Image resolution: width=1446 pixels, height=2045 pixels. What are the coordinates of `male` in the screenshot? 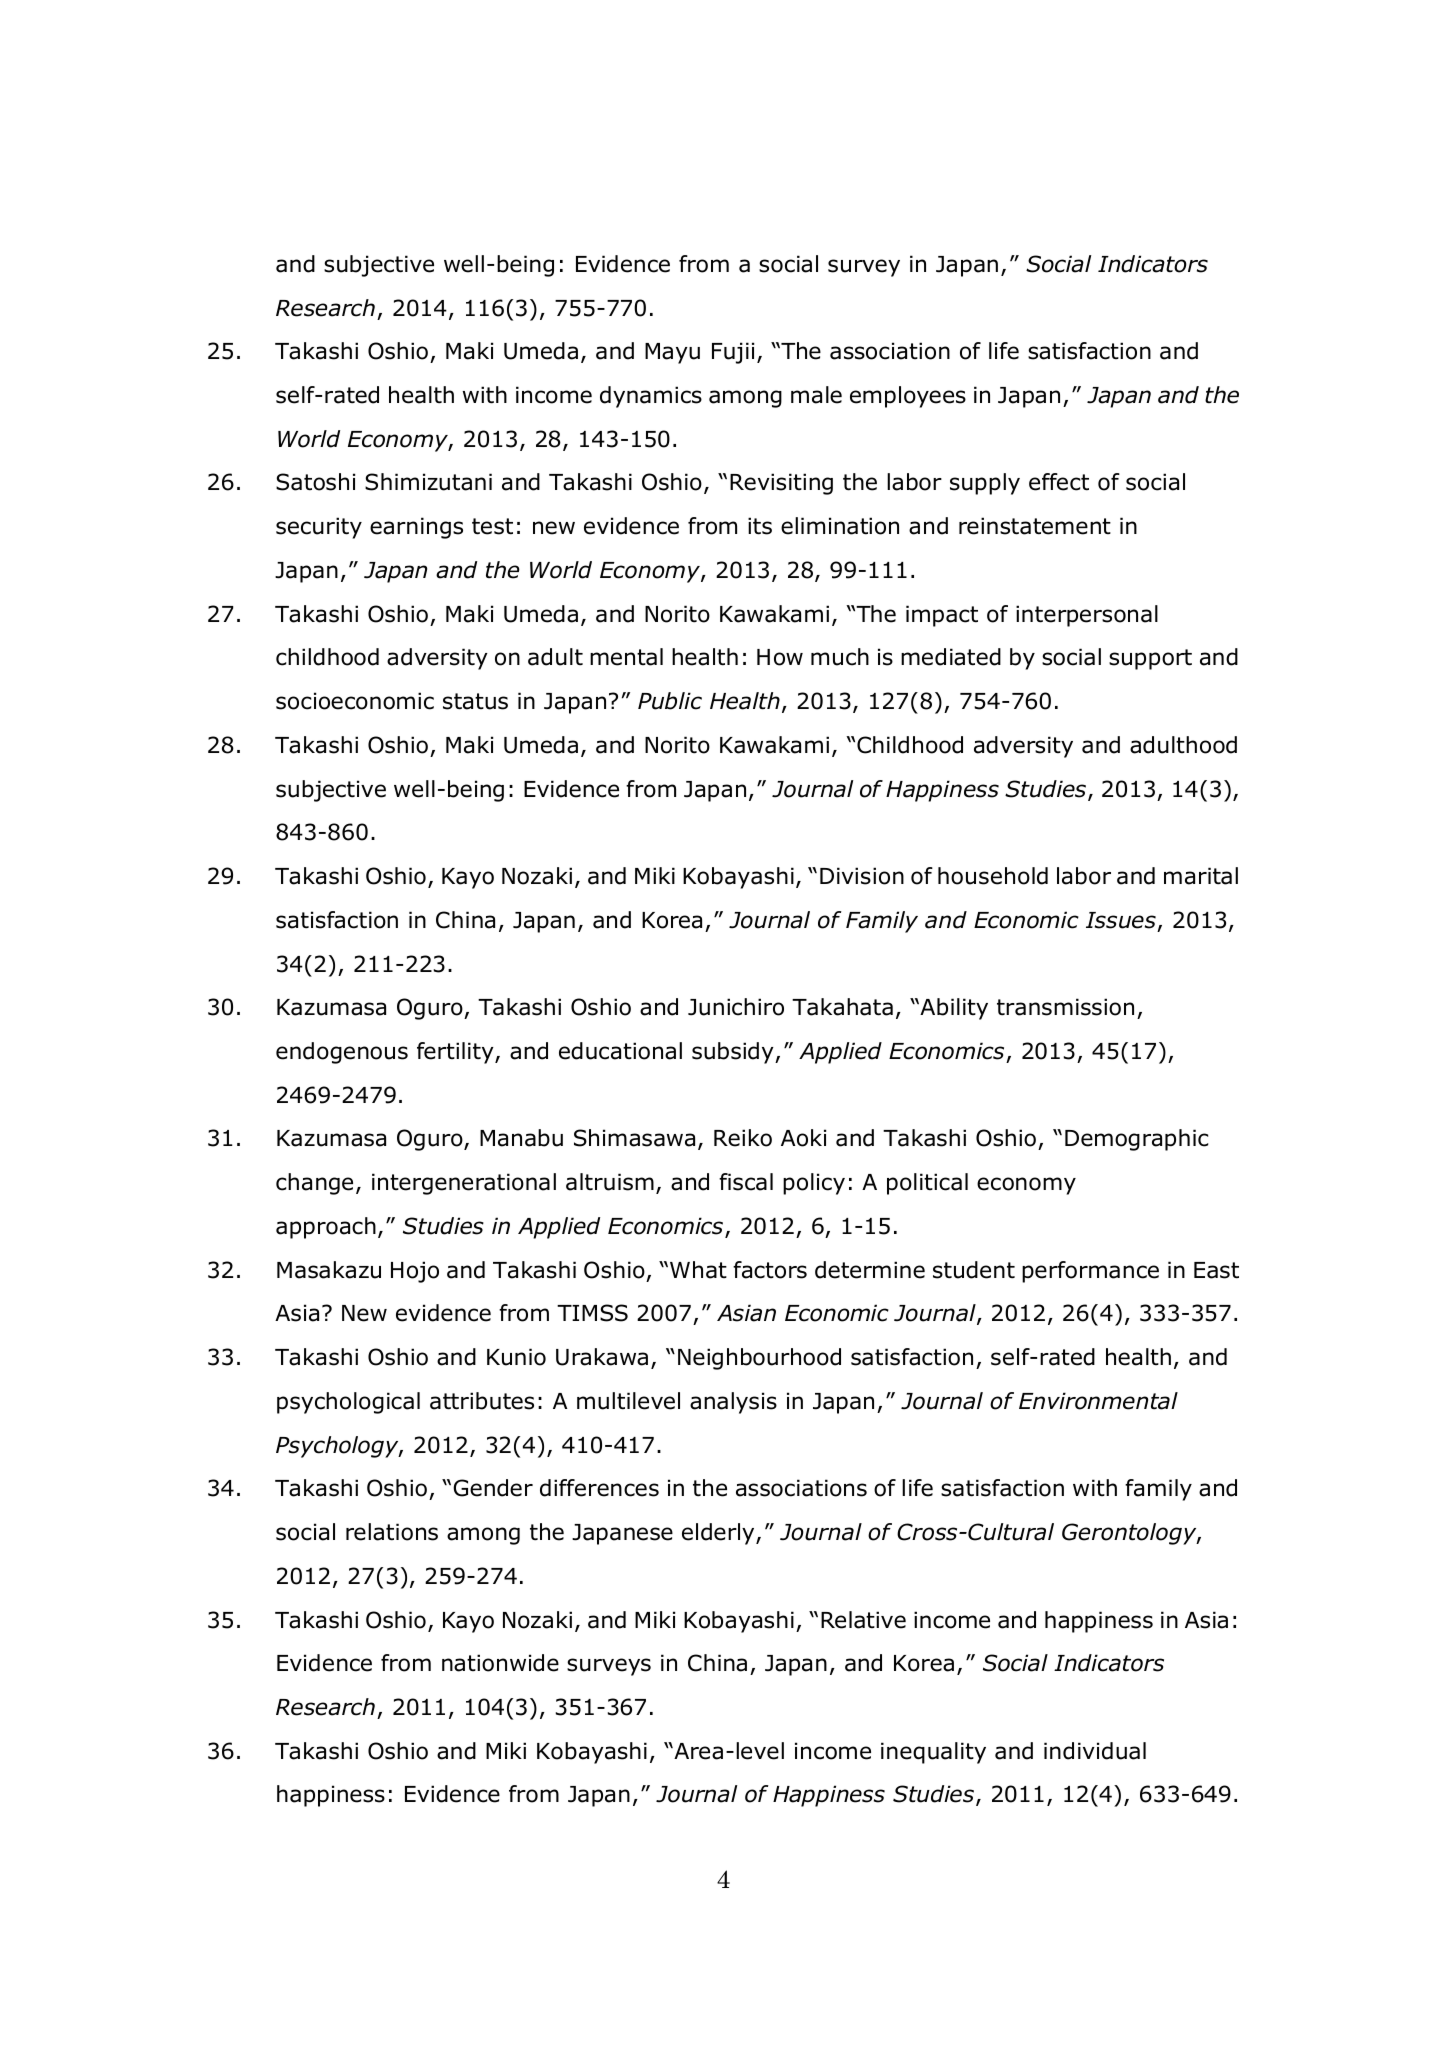 It's located at (816, 395).
